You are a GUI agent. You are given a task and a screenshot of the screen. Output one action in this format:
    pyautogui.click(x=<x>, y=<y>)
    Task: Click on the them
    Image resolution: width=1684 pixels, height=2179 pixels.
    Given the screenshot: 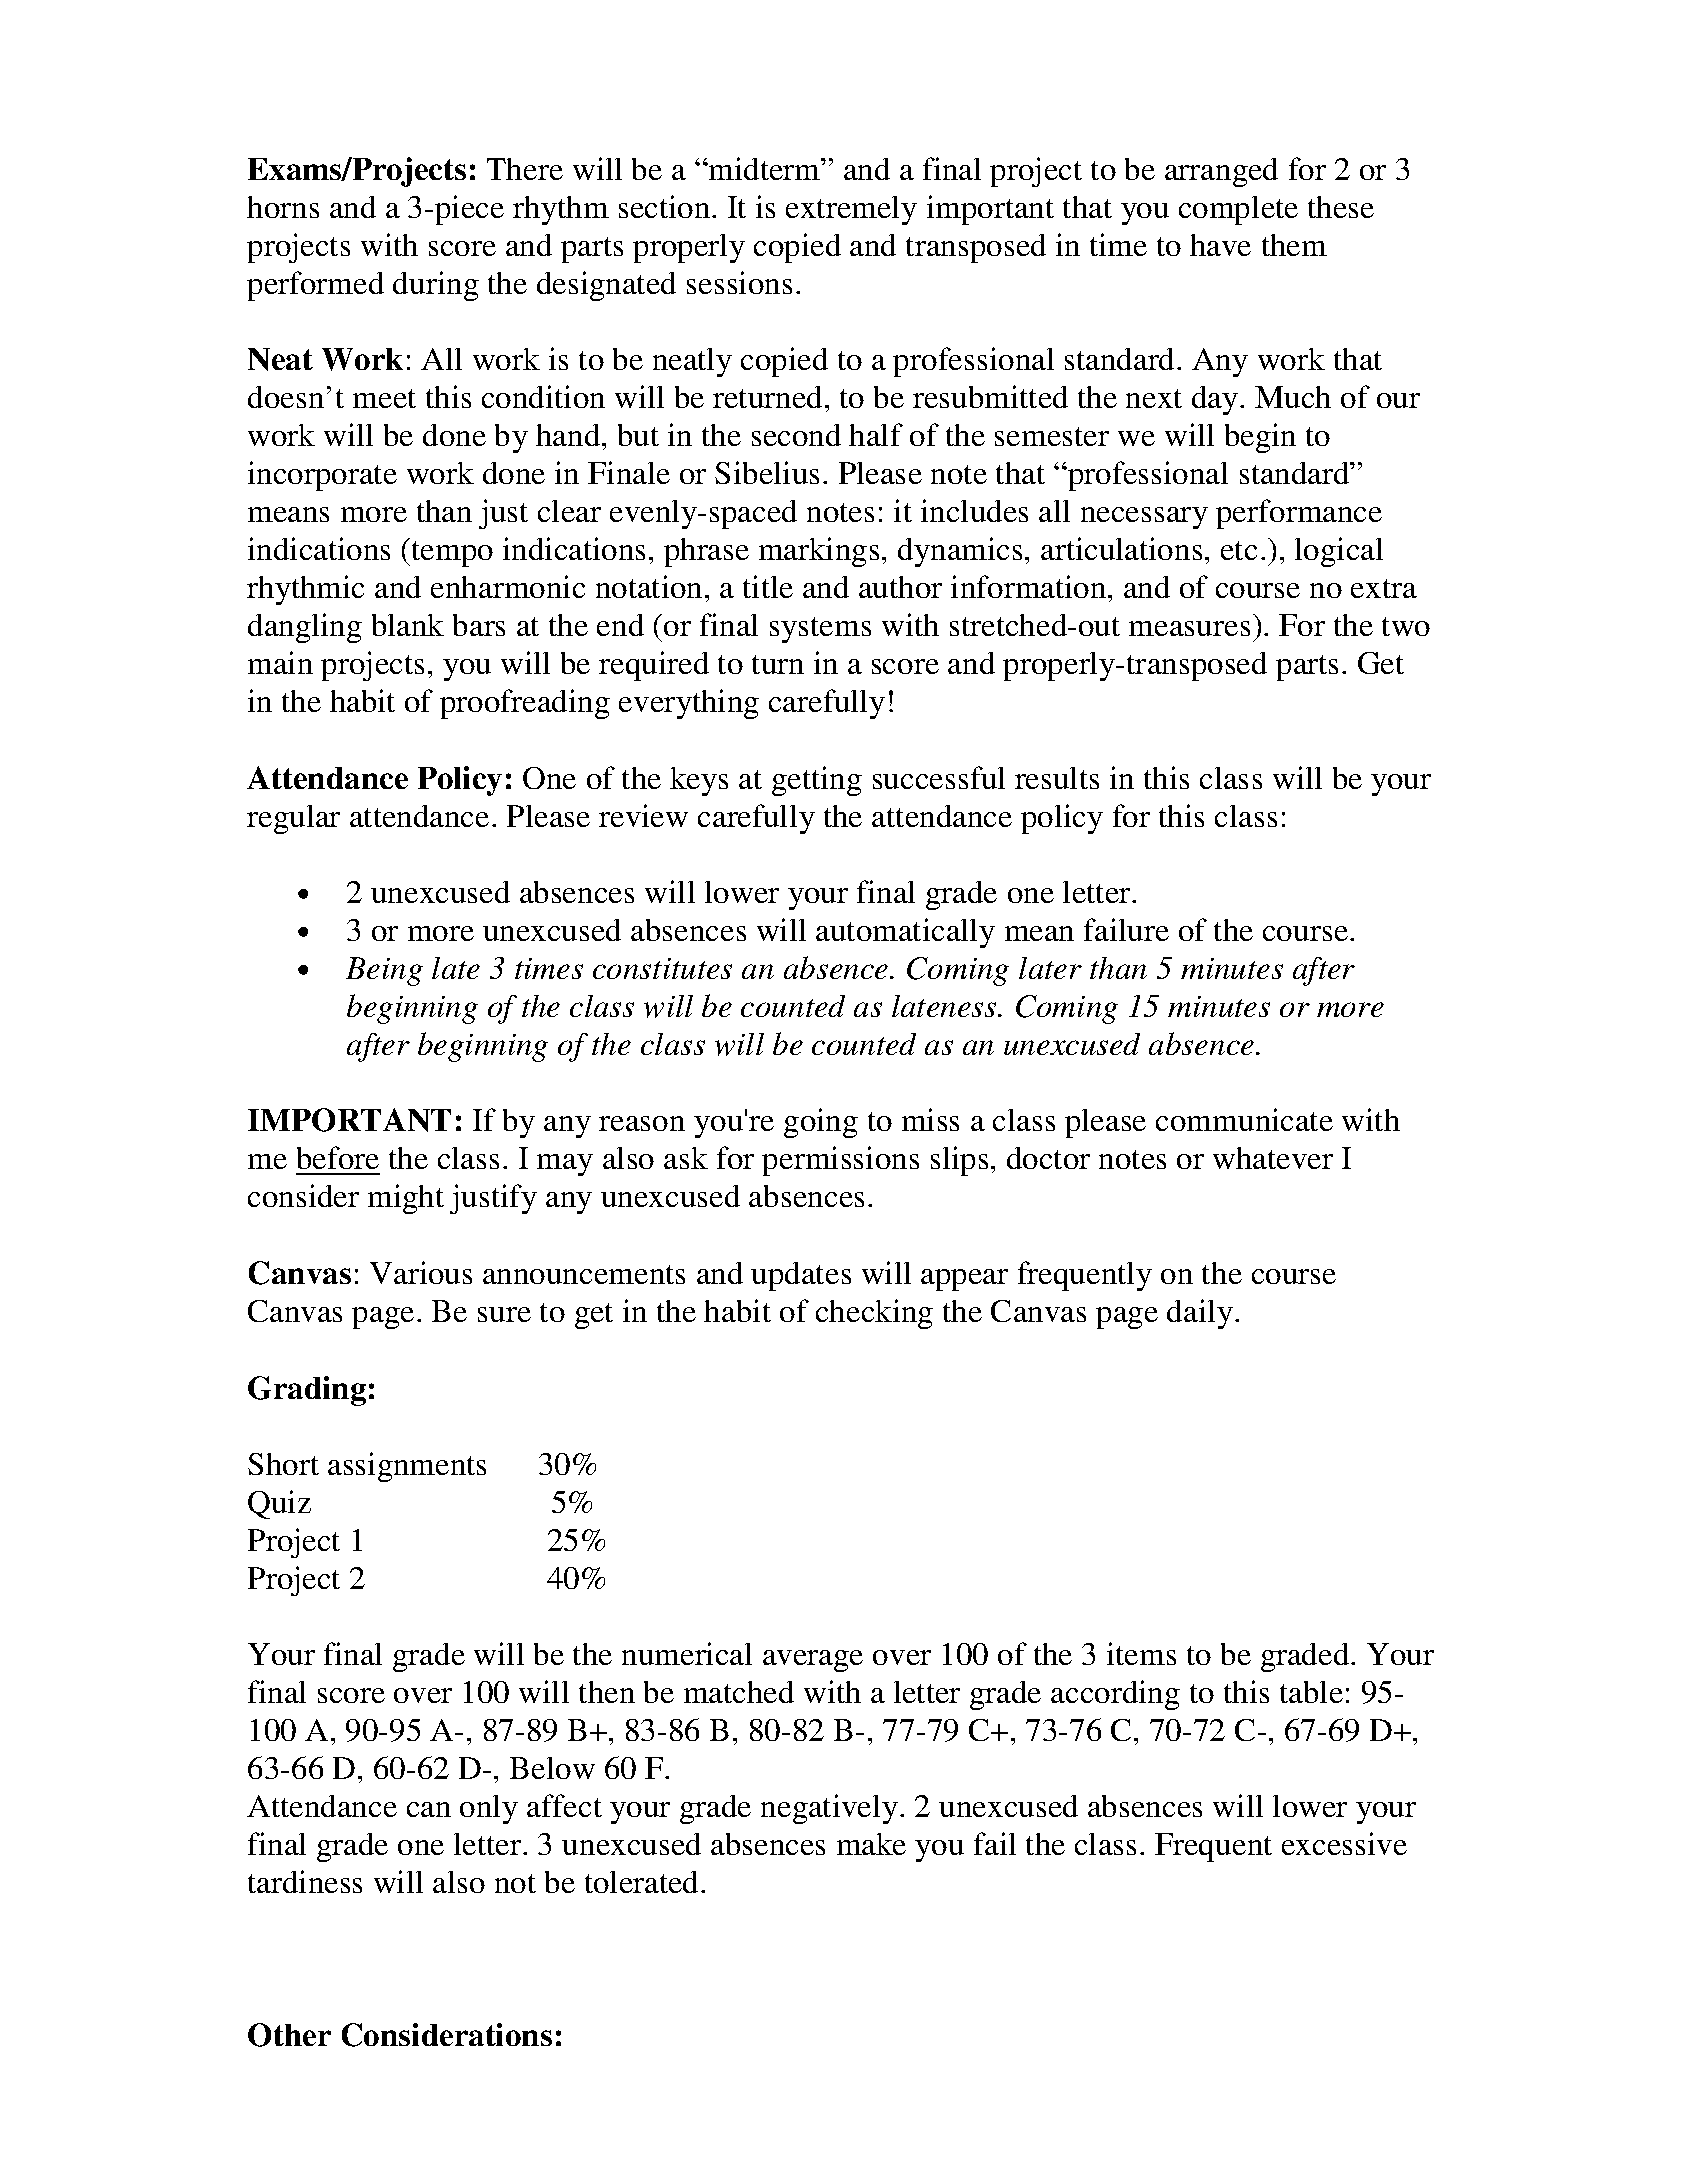 What is the action you would take?
    pyautogui.click(x=1294, y=245)
